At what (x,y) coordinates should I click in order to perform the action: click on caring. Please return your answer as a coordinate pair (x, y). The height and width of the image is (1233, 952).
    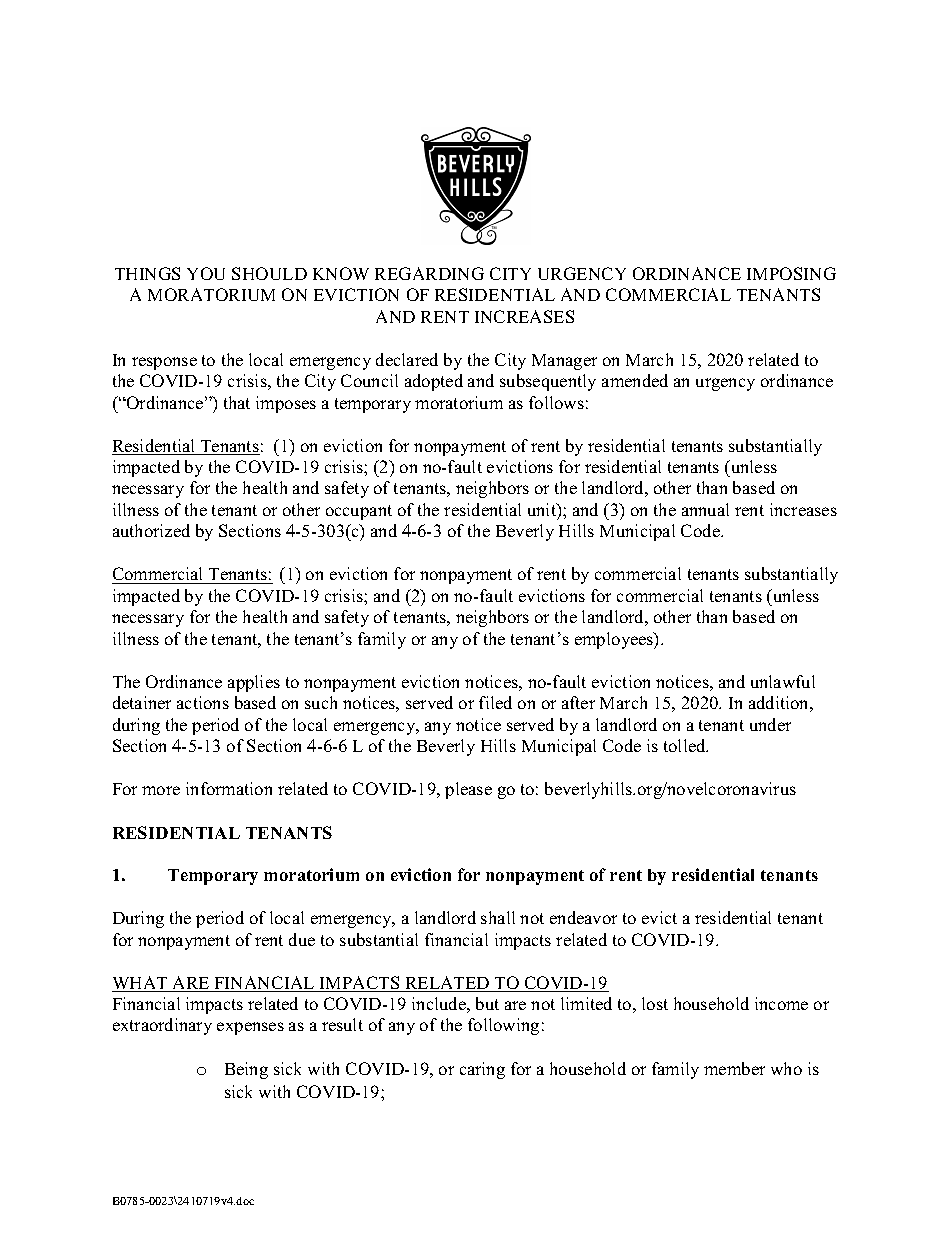
    Looking at the image, I should click on (482, 1070).
